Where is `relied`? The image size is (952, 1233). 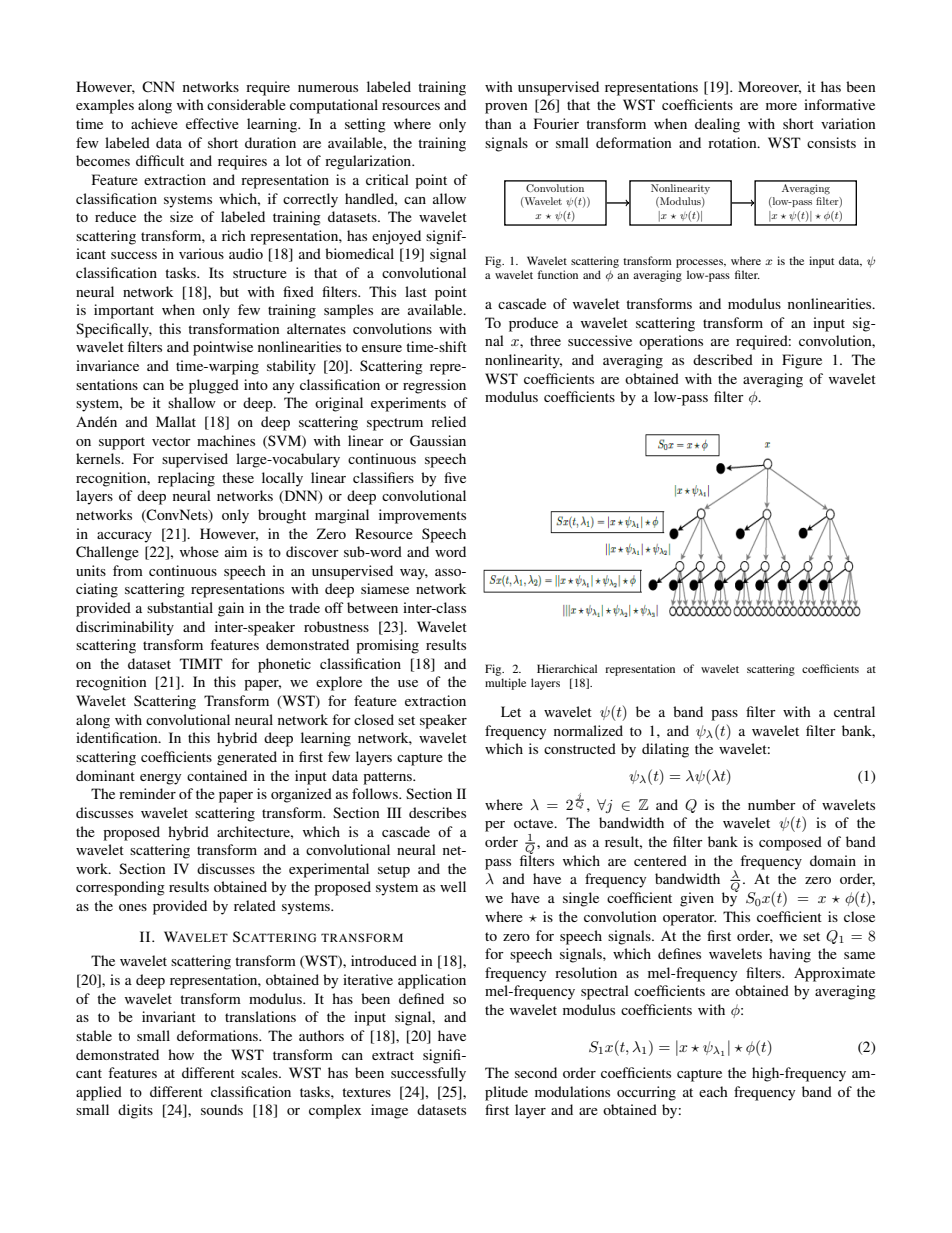
relied is located at coordinates (448, 421).
